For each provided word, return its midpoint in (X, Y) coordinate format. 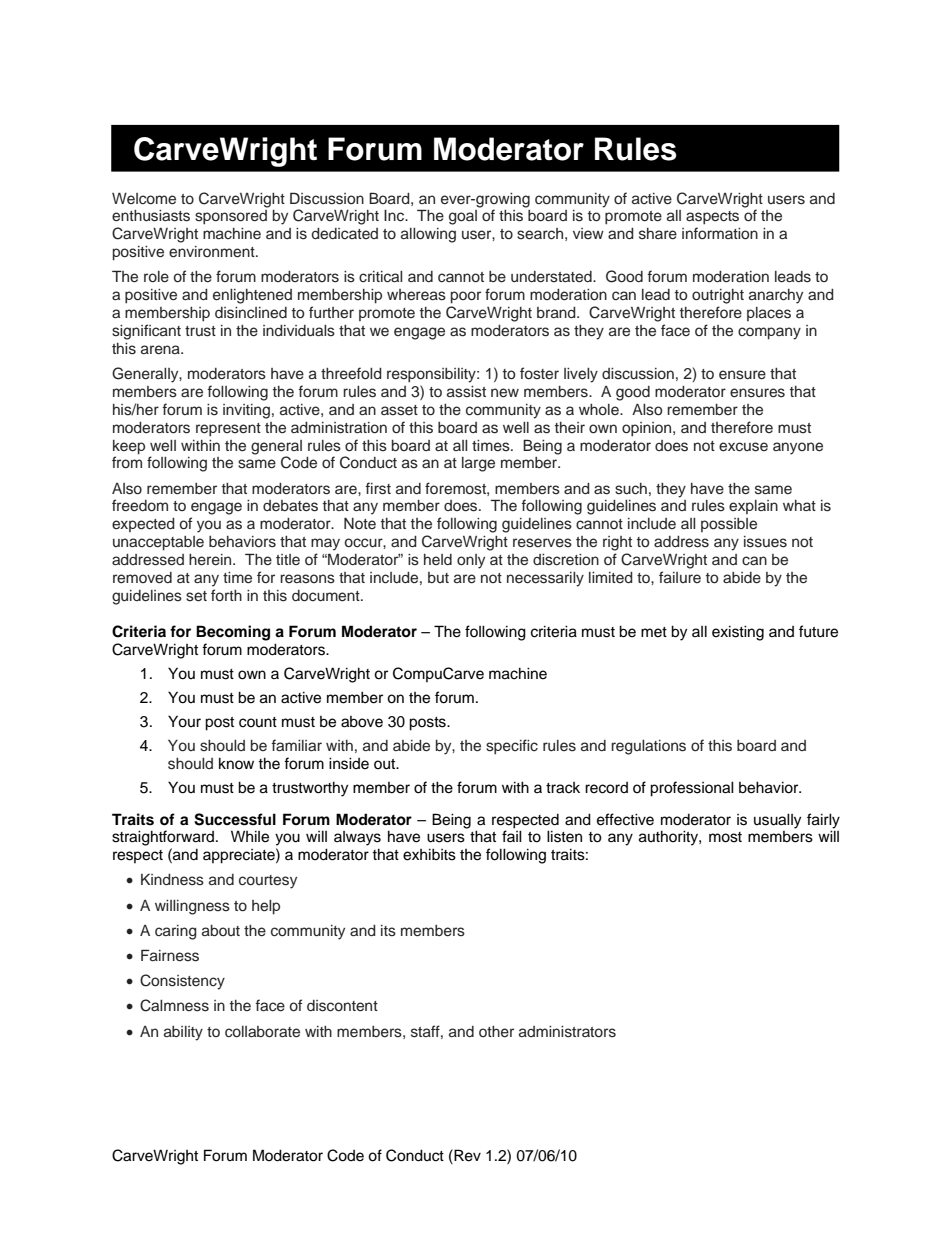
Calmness (174, 1005)
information (720, 233)
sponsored (231, 217)
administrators (567, 1032)
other (496, 1032)
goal (463, 217)
